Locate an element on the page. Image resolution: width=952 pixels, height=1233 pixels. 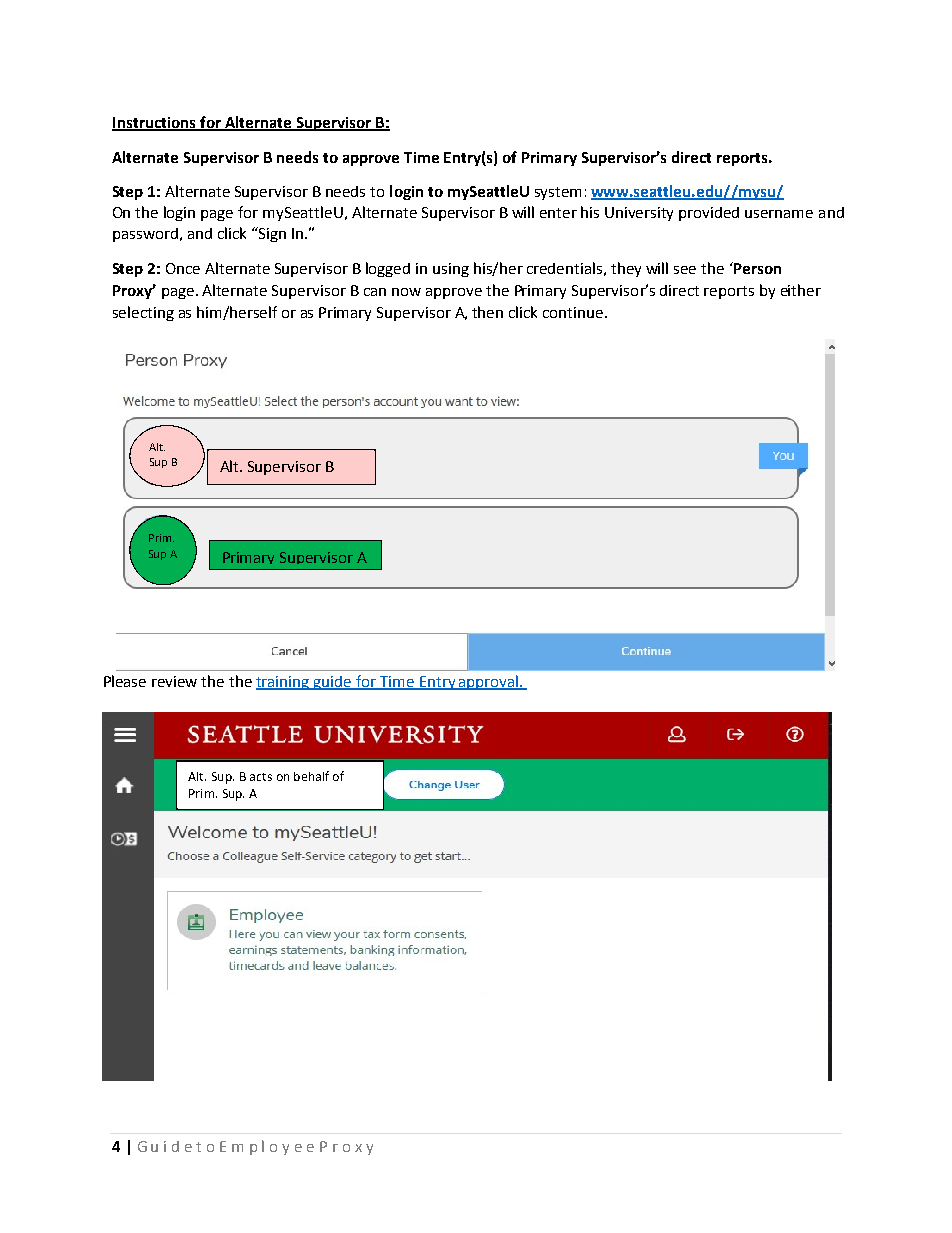
acts is located at coordinates (261, 777).
